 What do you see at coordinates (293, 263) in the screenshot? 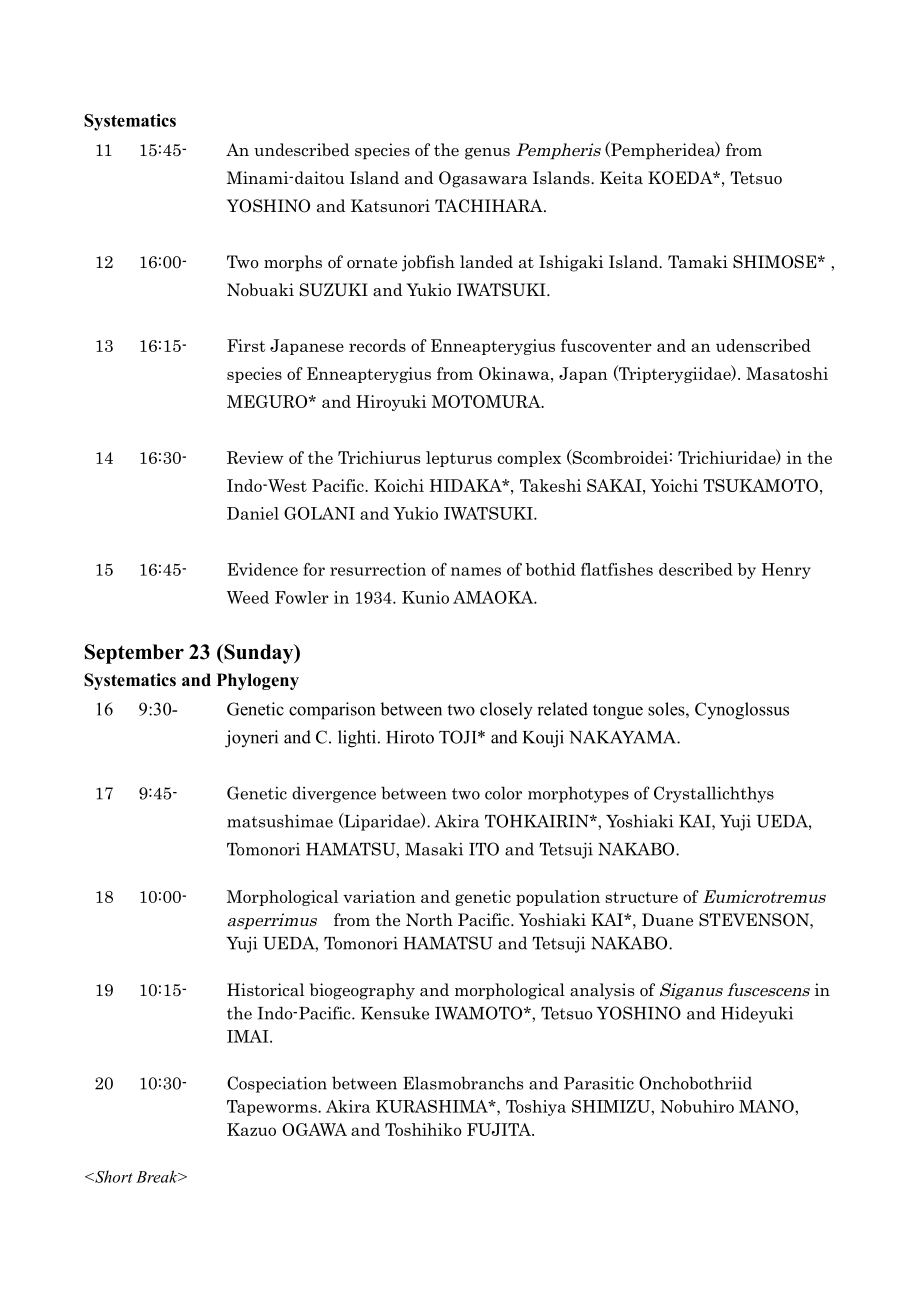
I see `morphs` at bounding box center [293, 263].
